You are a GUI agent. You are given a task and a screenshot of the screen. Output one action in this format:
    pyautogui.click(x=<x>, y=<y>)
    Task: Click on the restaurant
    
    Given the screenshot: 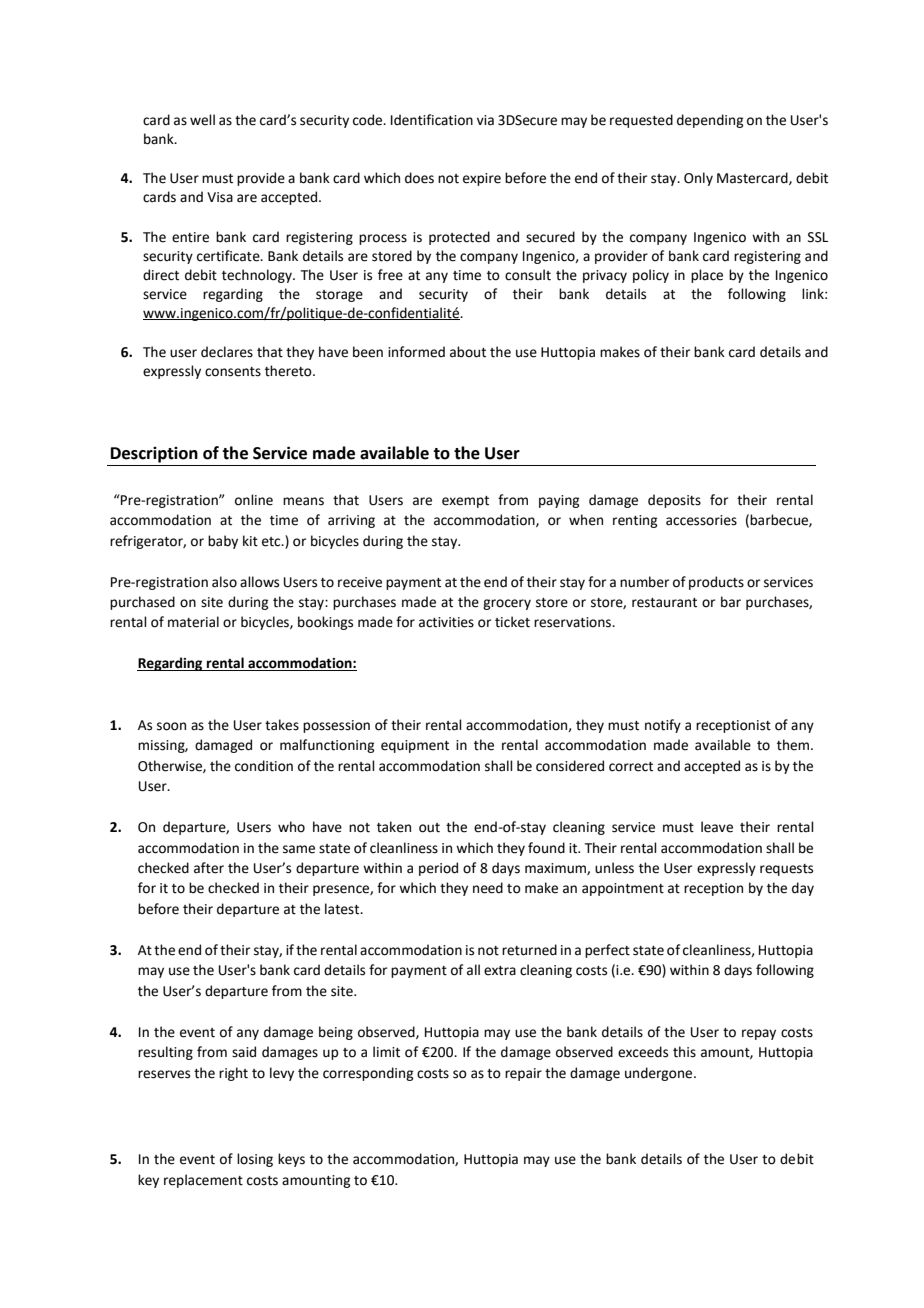 What is the action you would take?
    pyautogui.click(x=664, y=603)
